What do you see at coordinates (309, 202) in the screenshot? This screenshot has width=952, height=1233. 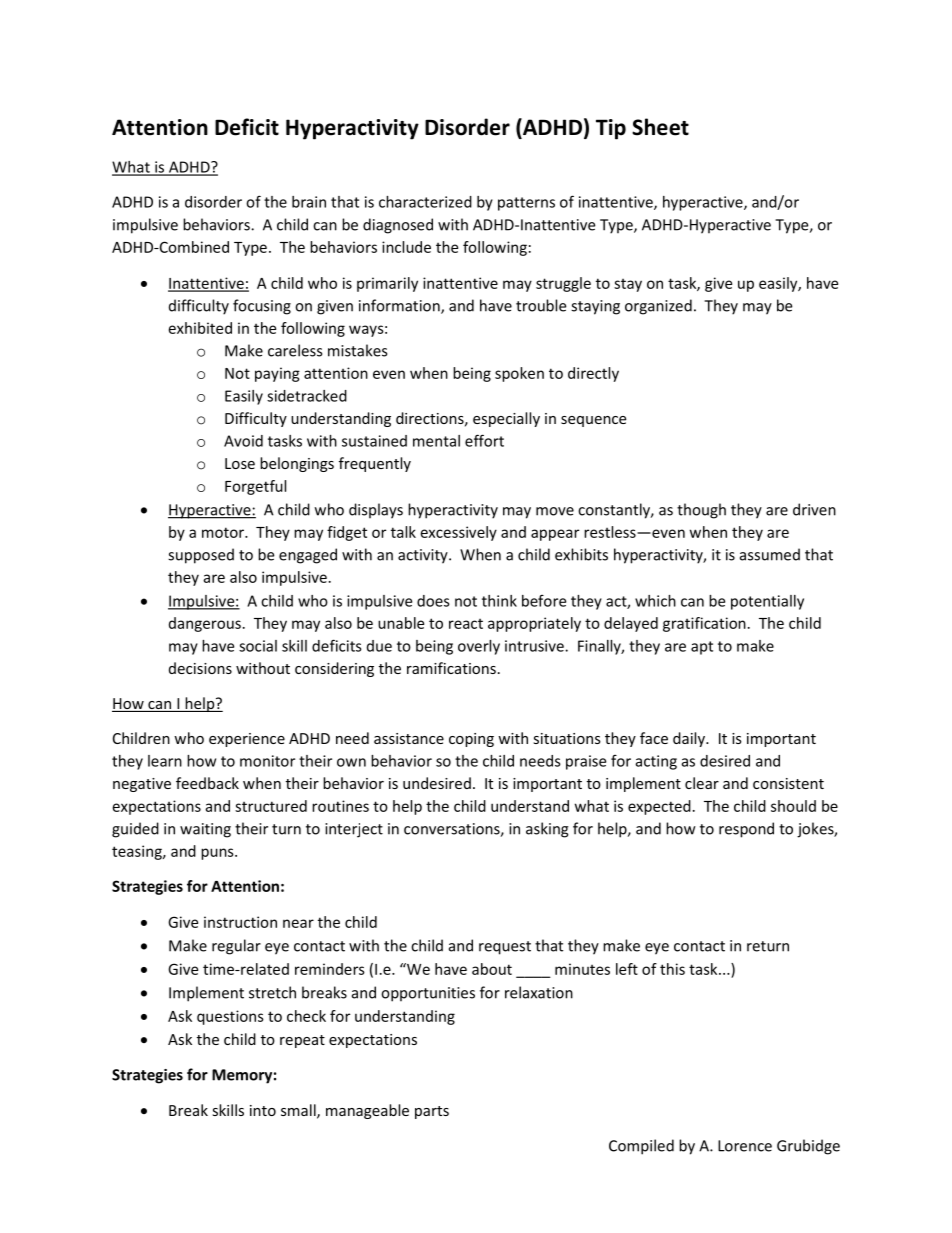 I see `brain` at bounding box center [309, 202].
